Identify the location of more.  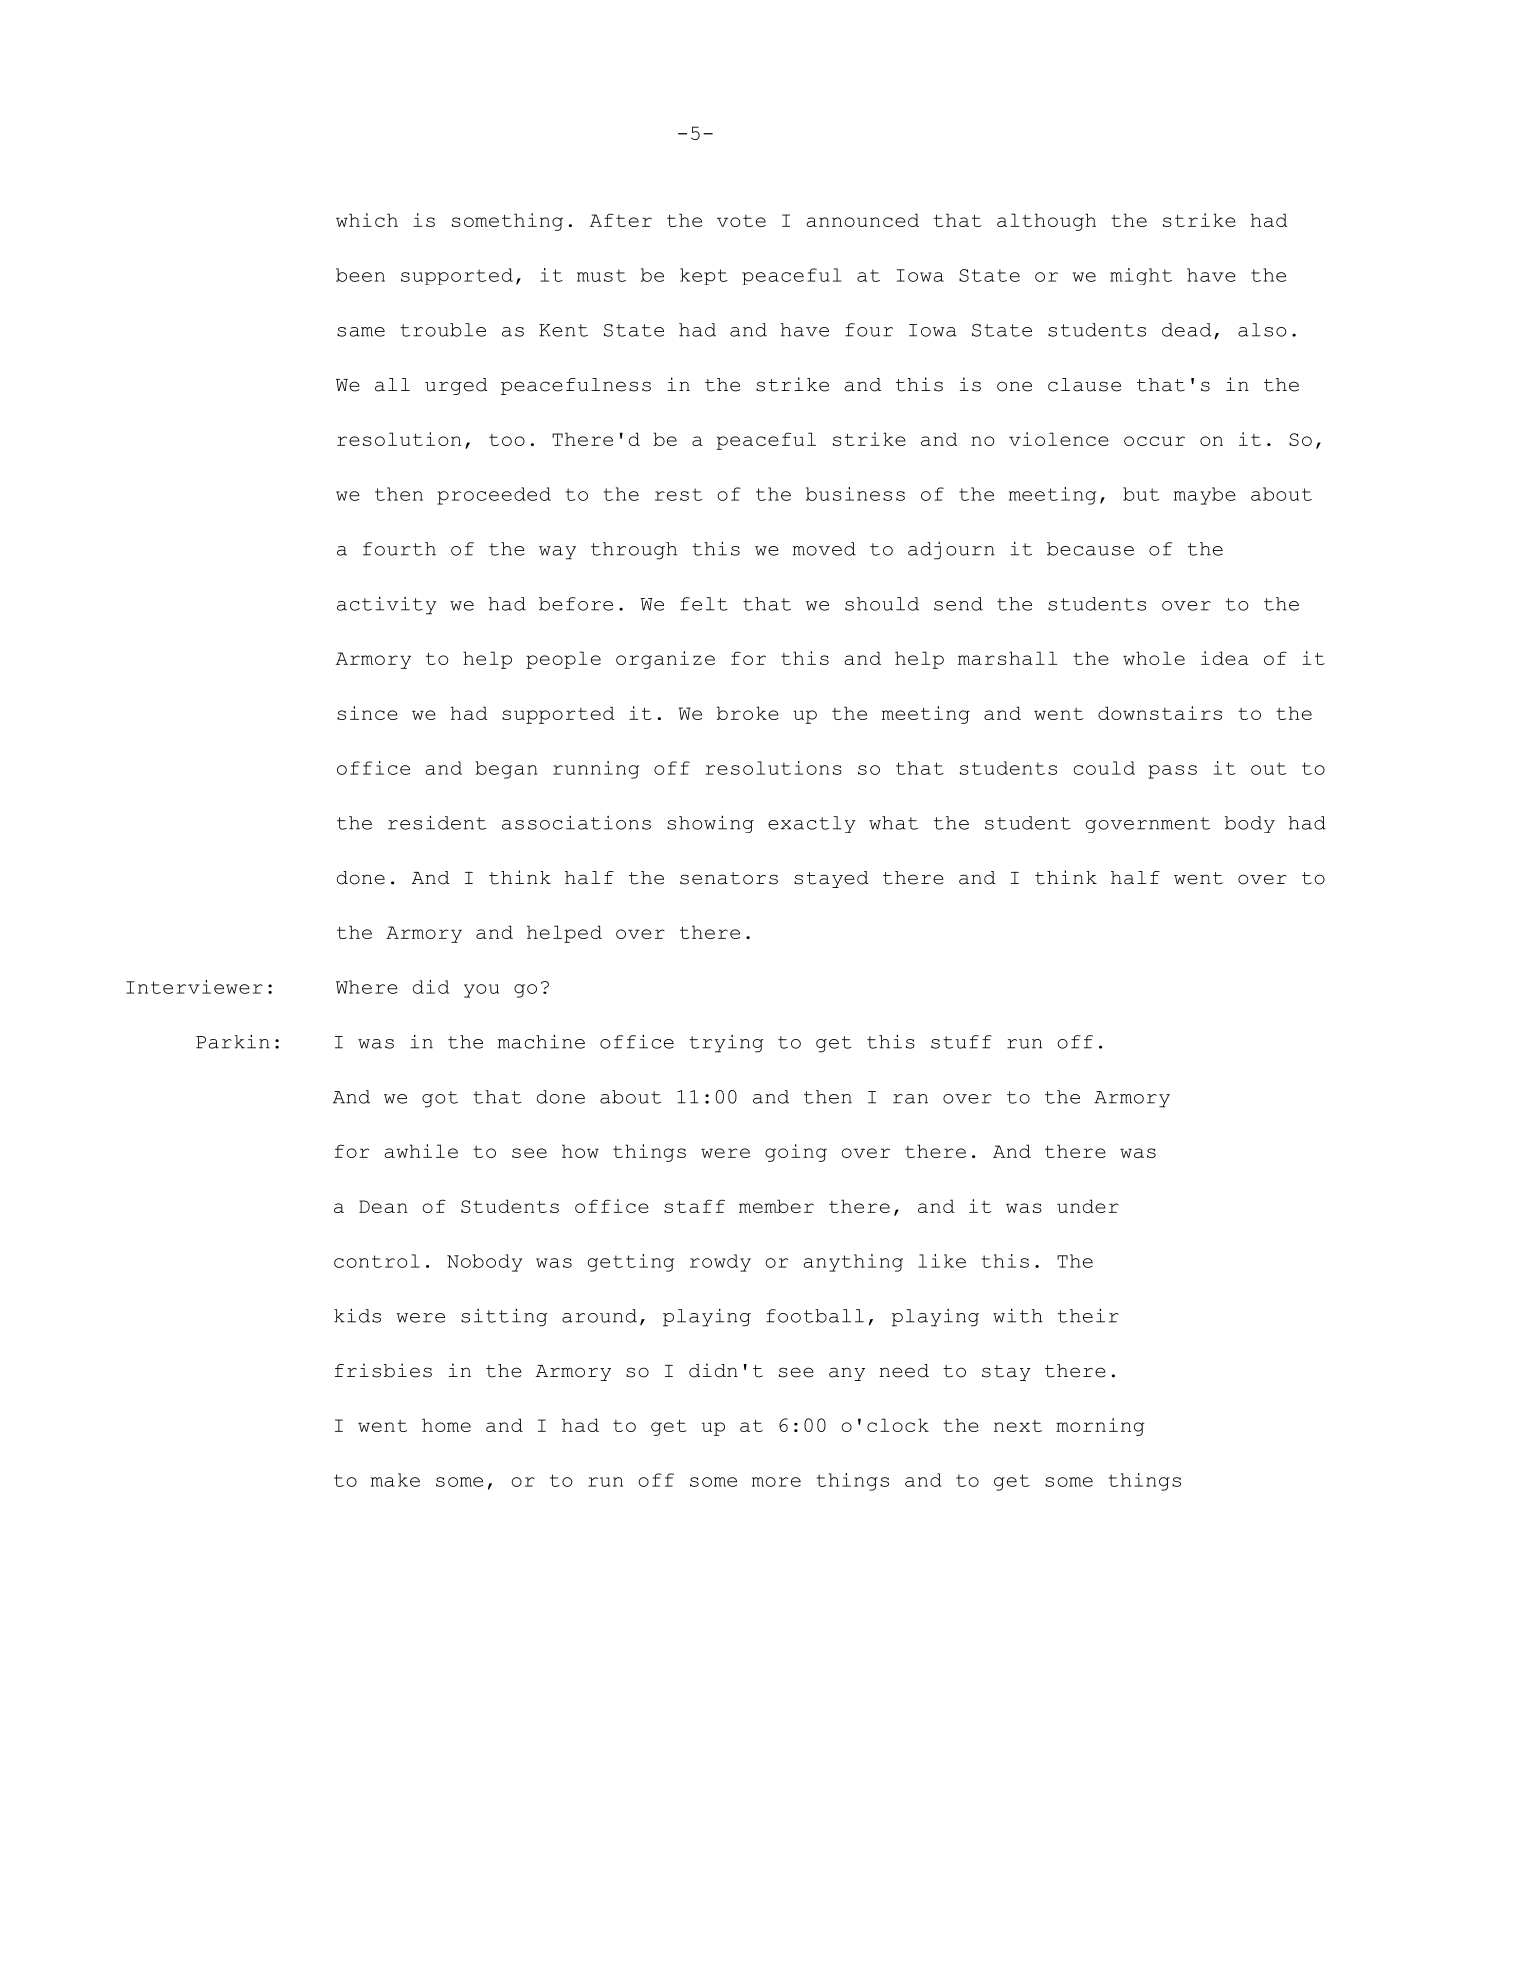
(776, 1482).
